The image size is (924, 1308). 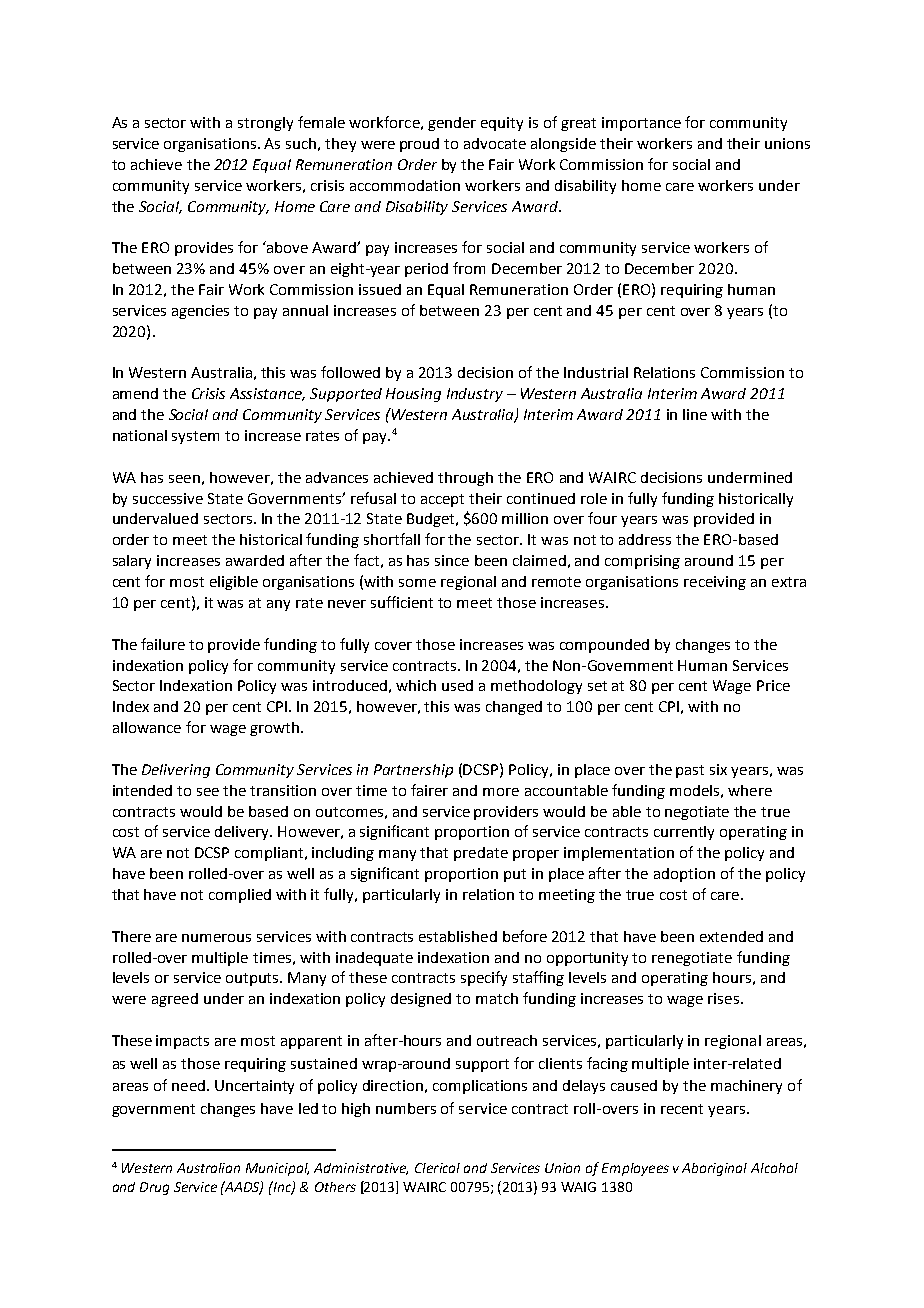 I want to click on which, so click(x=416, y=685).
